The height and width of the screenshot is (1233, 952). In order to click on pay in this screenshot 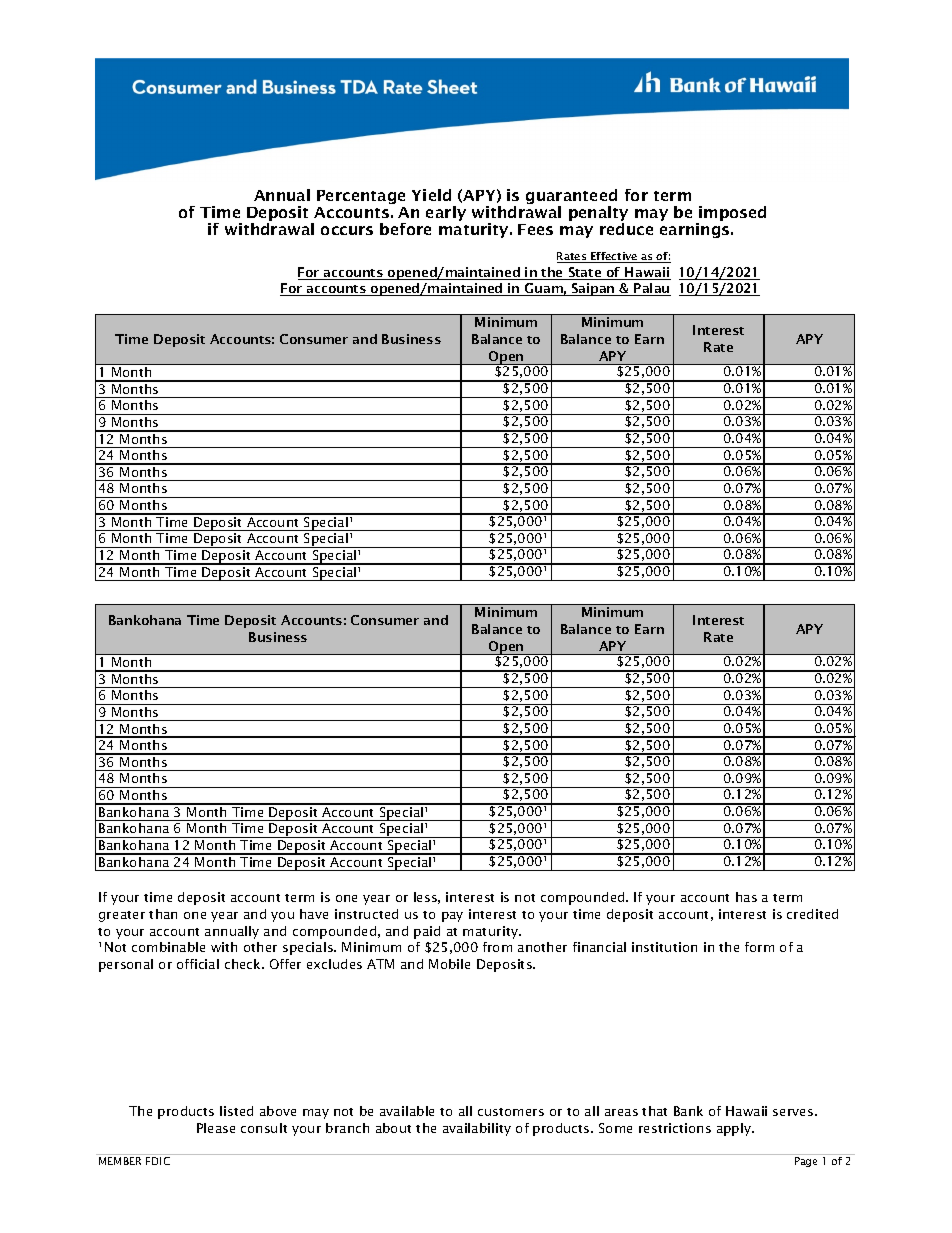, I will do `click(452, 917)`.
